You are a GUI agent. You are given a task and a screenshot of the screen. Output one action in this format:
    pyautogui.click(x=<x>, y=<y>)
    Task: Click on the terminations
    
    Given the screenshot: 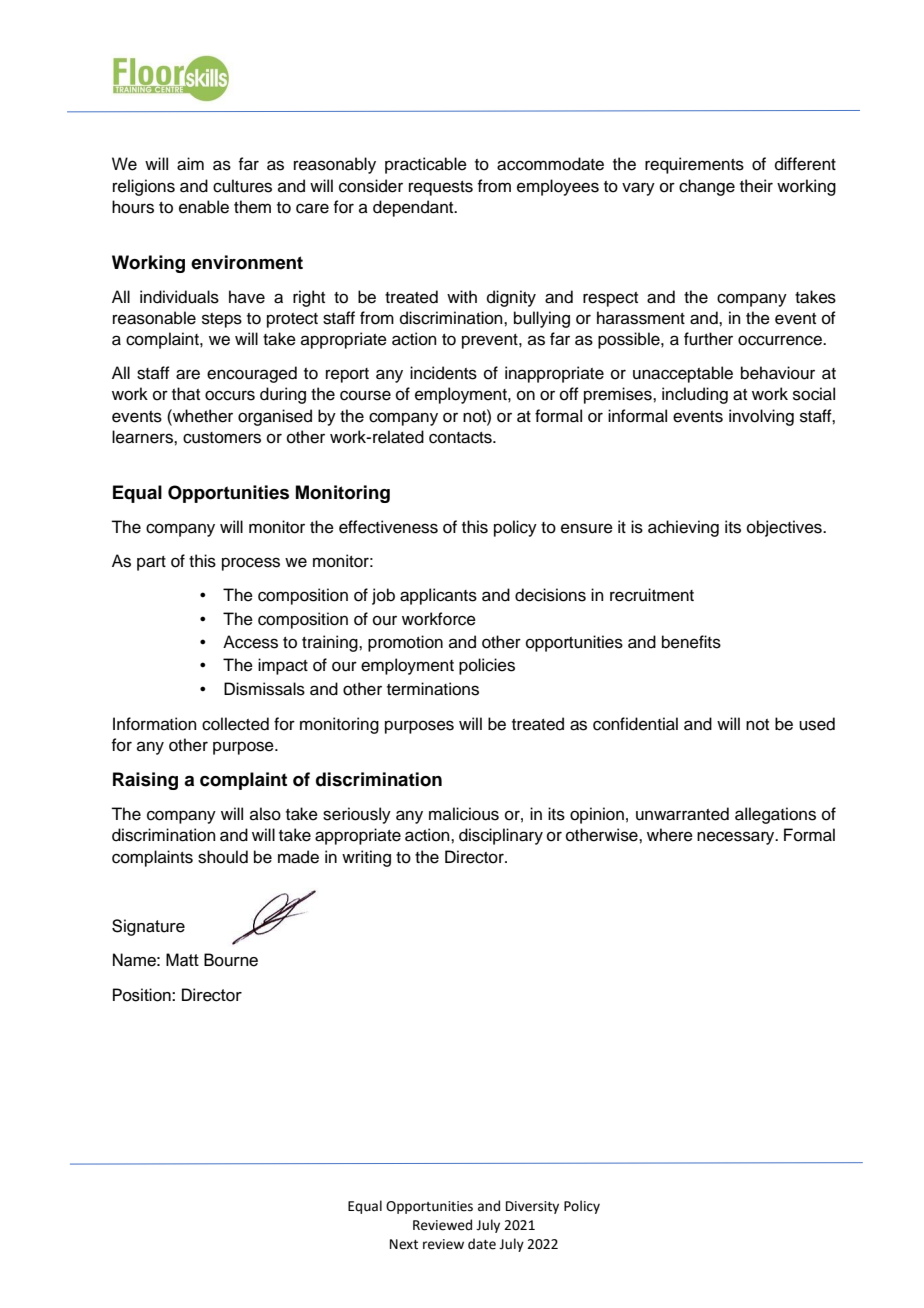 What is the action you would take?
    pyautogui.click(x=433, y=689)
